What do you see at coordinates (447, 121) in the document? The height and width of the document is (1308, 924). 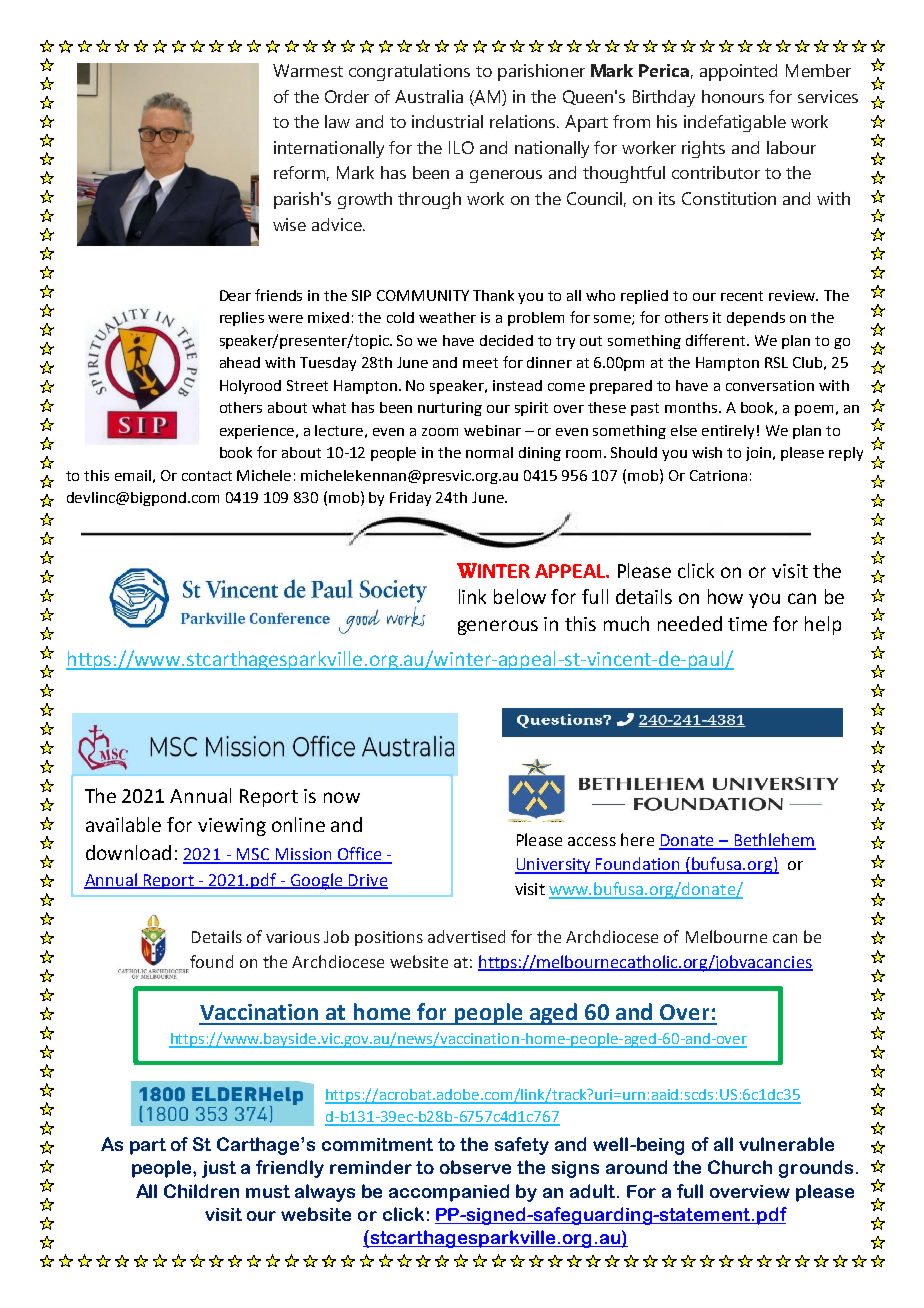 I see `industrial` at bounding box center [447, 121].
